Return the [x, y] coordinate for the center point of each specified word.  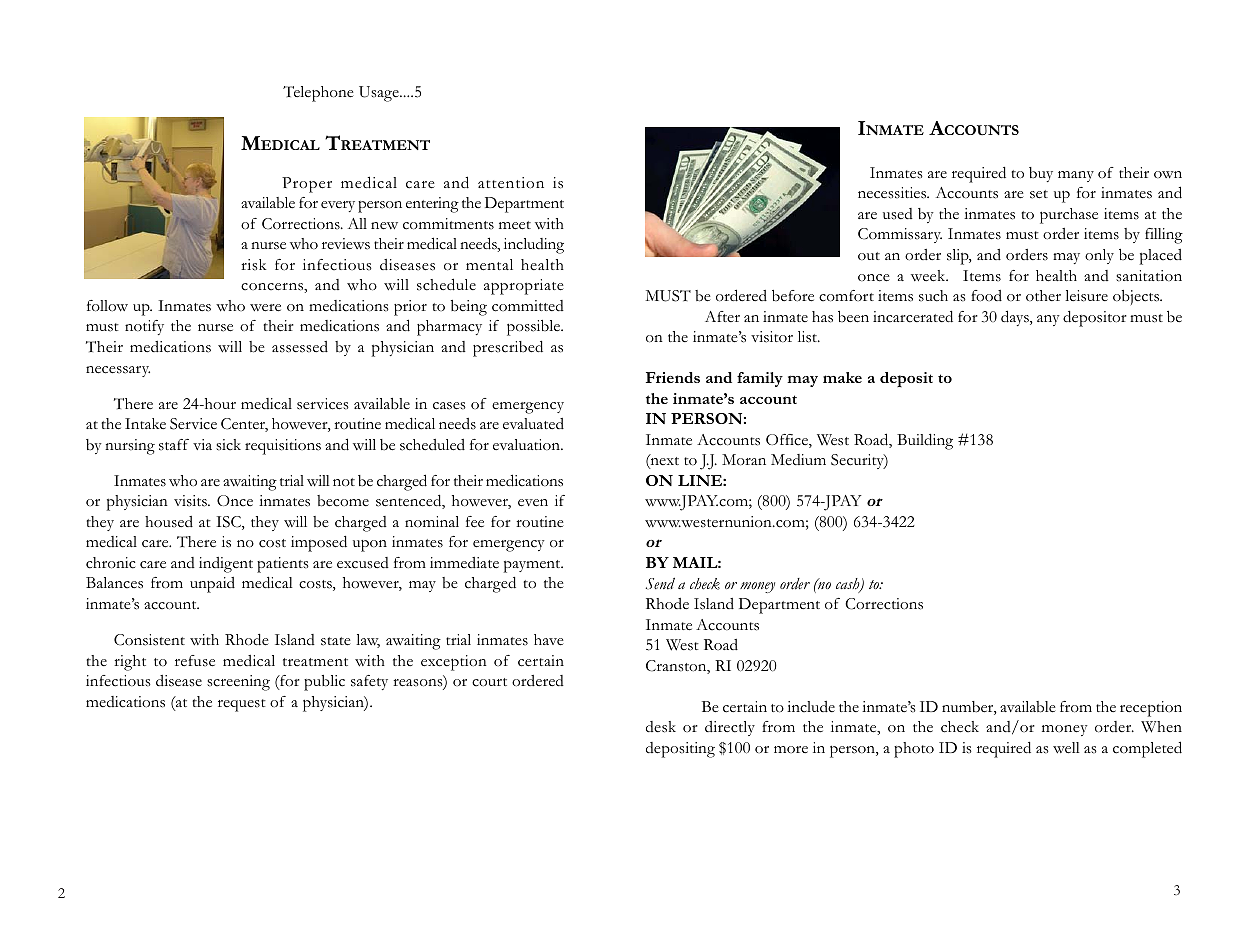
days [1016, 318]
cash [849, 585]
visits [191, 501]
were [265, 308]
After [722, 316]
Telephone [318, 94]
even [533, 503]
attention [511, 183]
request [242, 705]
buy [1041, 174]
